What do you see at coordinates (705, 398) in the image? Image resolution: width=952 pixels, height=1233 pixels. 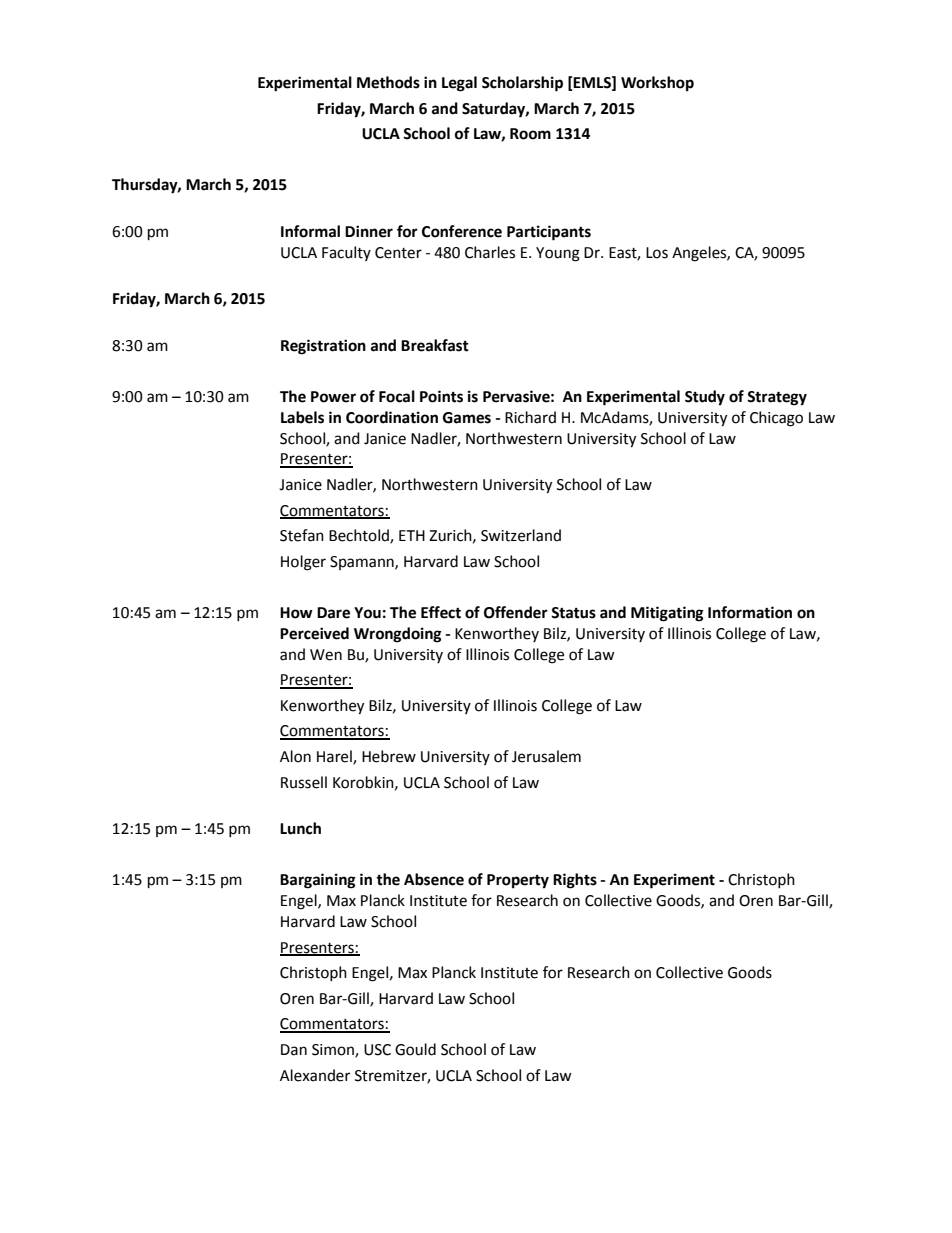 I see `Study` at bounding box center [705, 398].
